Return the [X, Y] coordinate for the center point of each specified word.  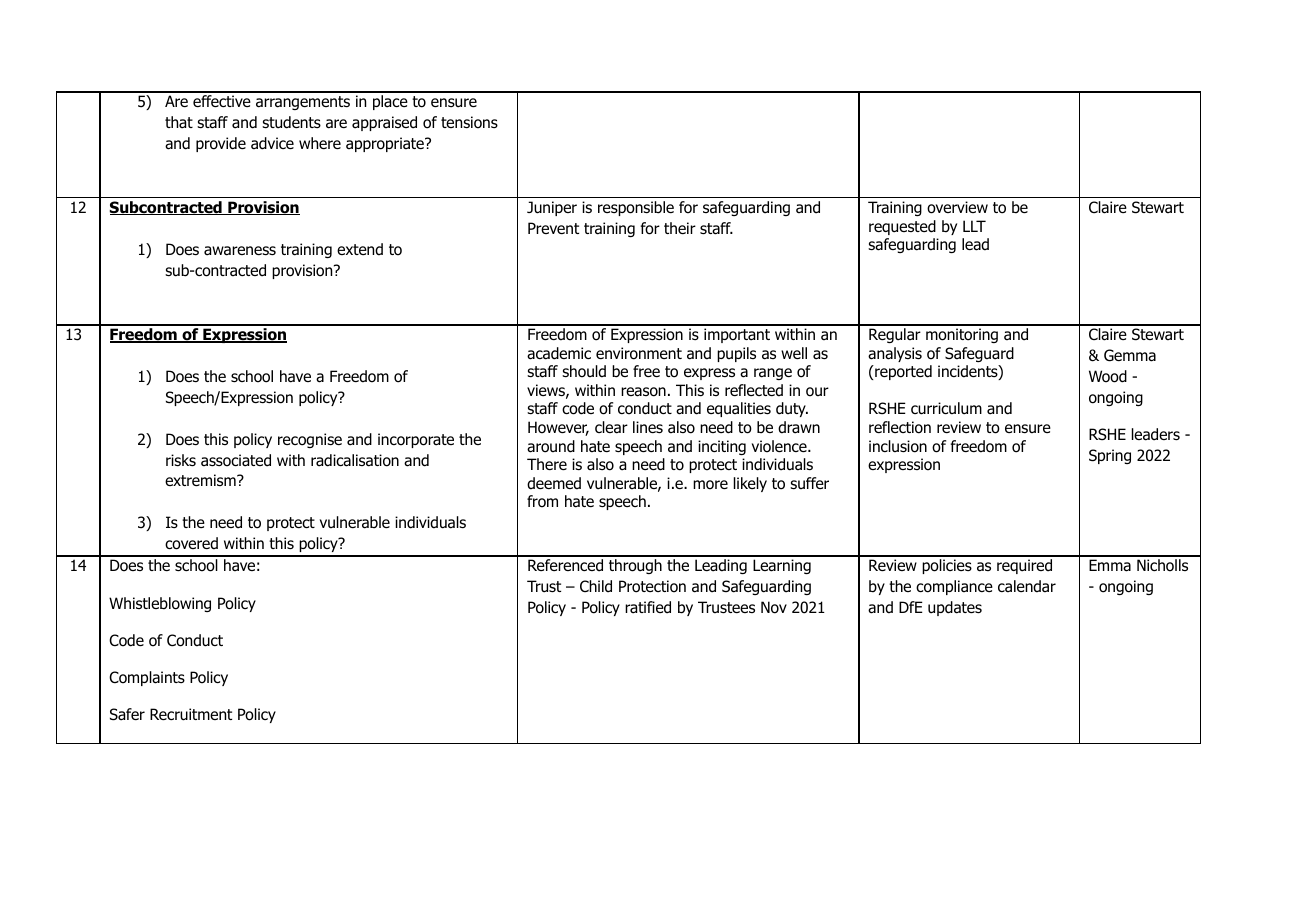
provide [221, 144]
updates [955, 608]
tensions [469, 122]
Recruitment [191, 714]
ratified [648, 607]
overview [957, 207]
